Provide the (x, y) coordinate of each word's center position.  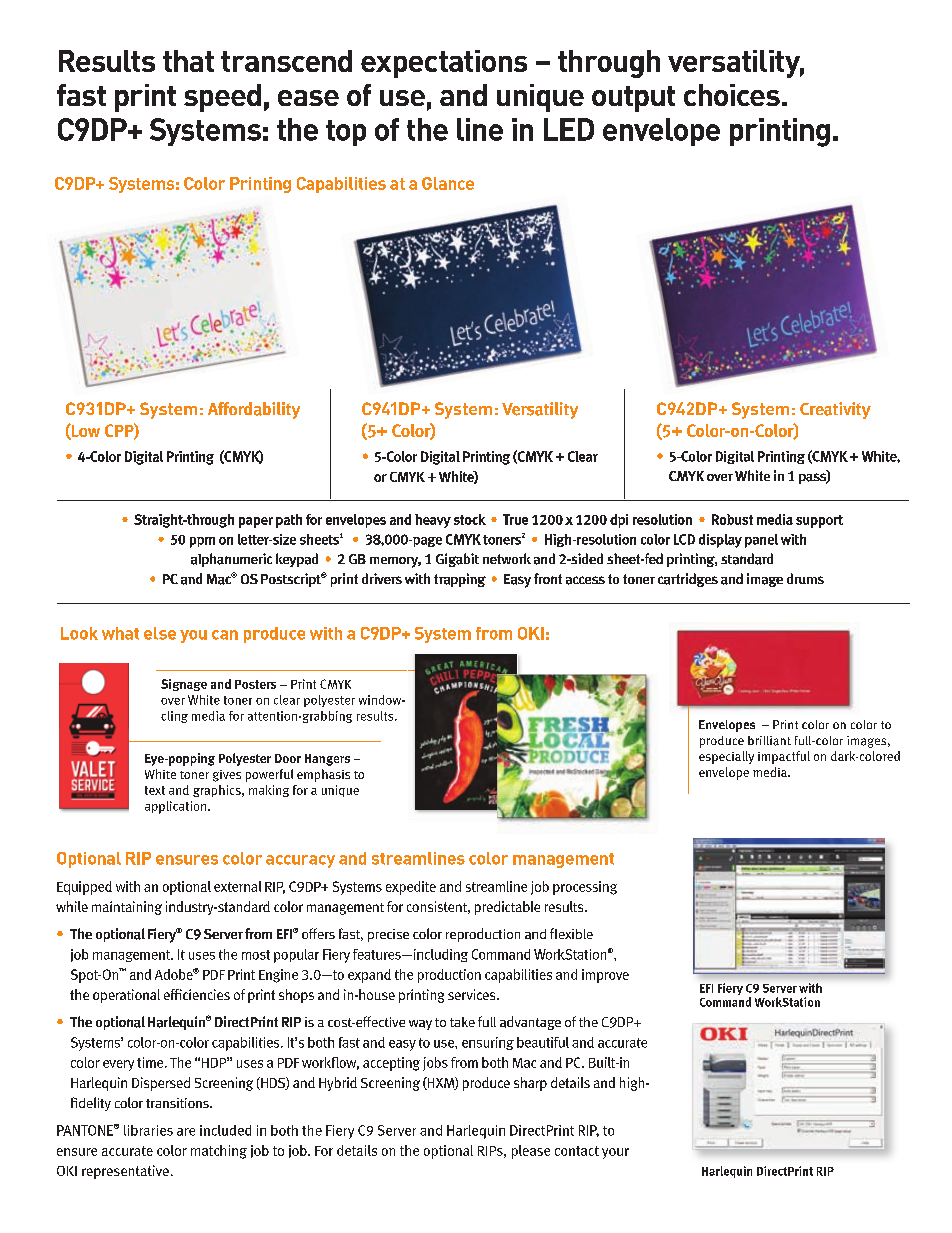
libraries (148, 1130)
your (615, 1153)
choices (732, 95)
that (188, 61)
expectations (444, 64)
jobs (435, 1064)
